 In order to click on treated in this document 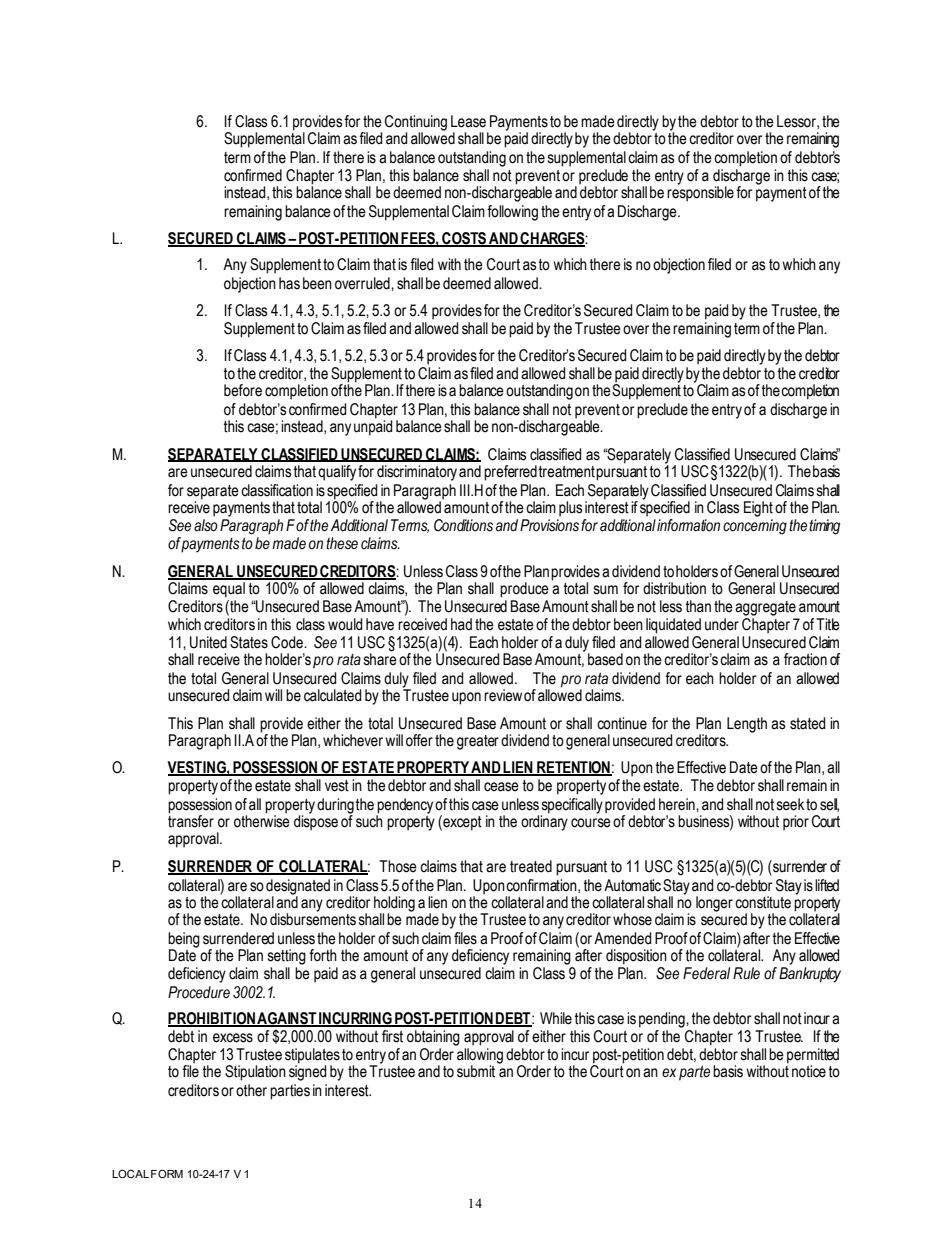, I will do `click(531, 866)`.
